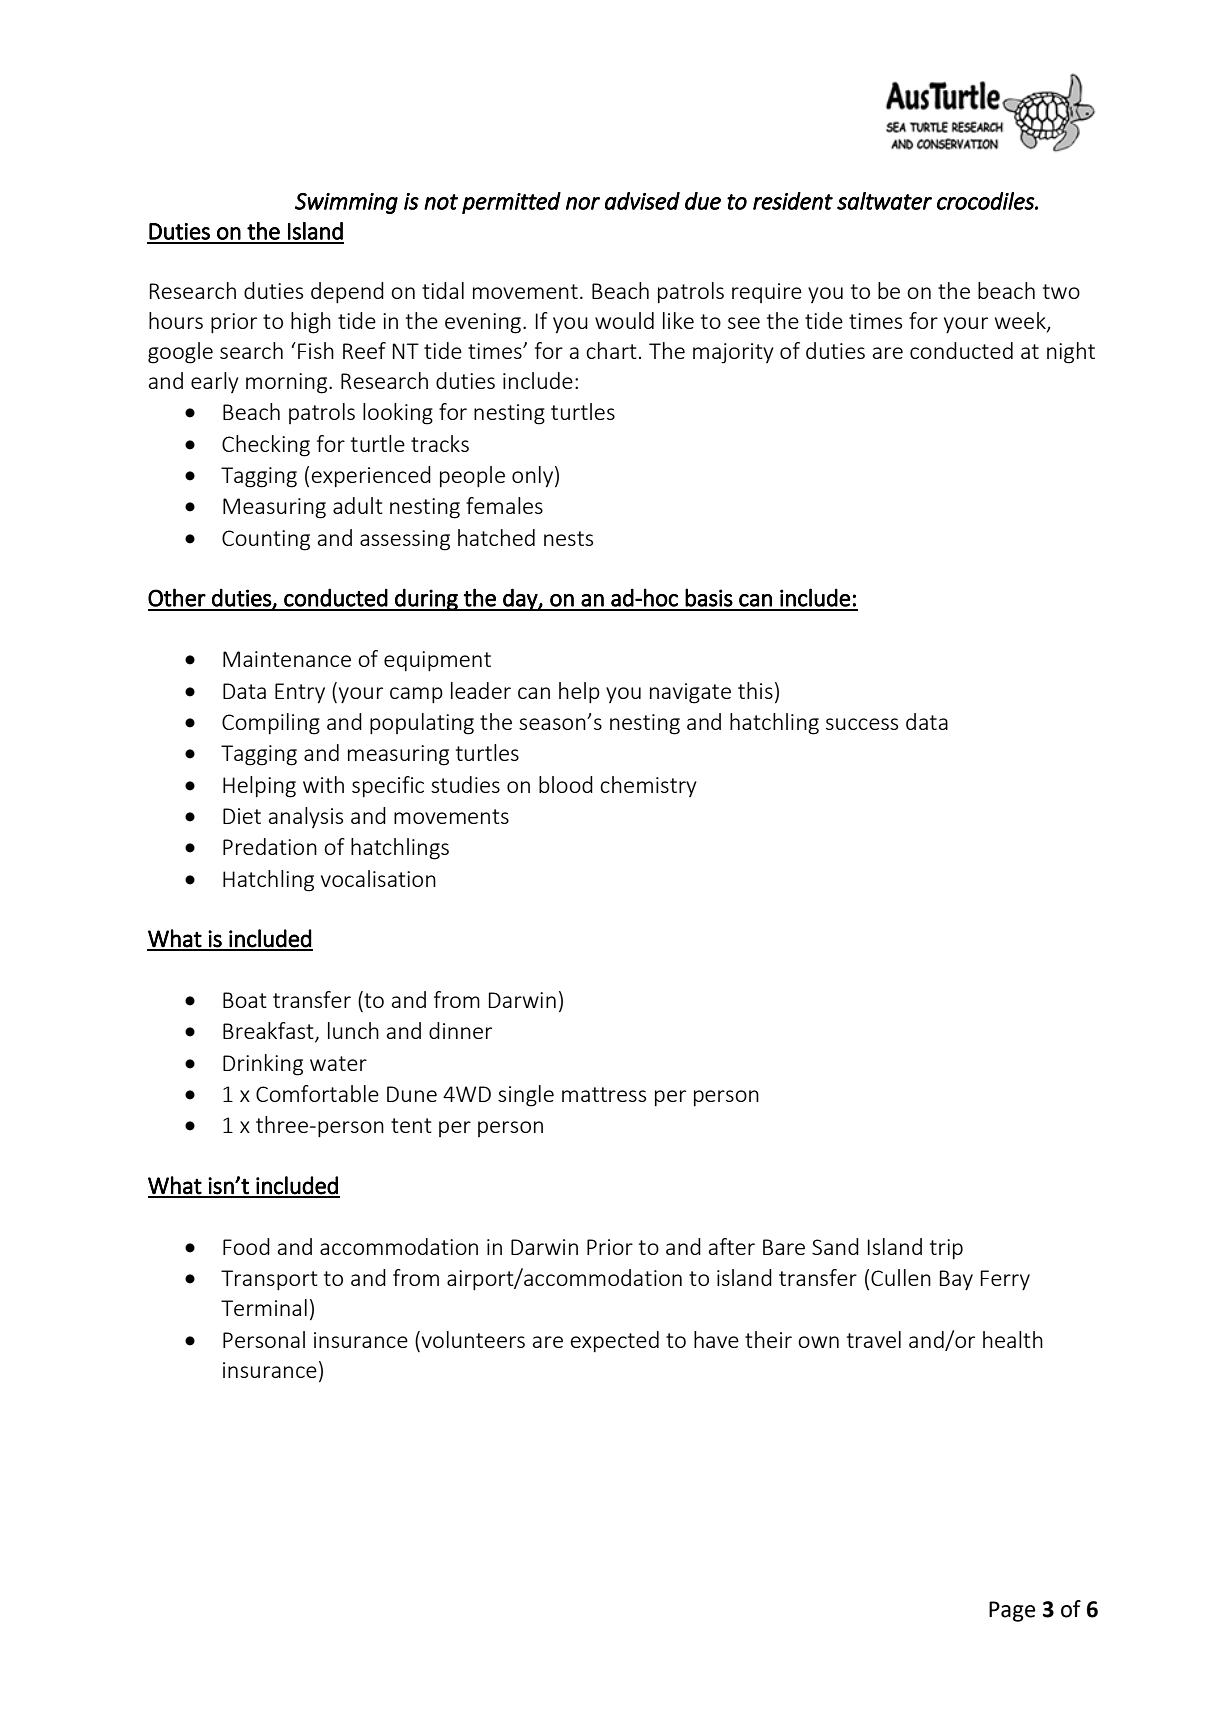 This image has height=1726, width=1220. What do you see at coordinates (346, 203) in the image?
I see `Swimming` at bounding box center [346, 203].
